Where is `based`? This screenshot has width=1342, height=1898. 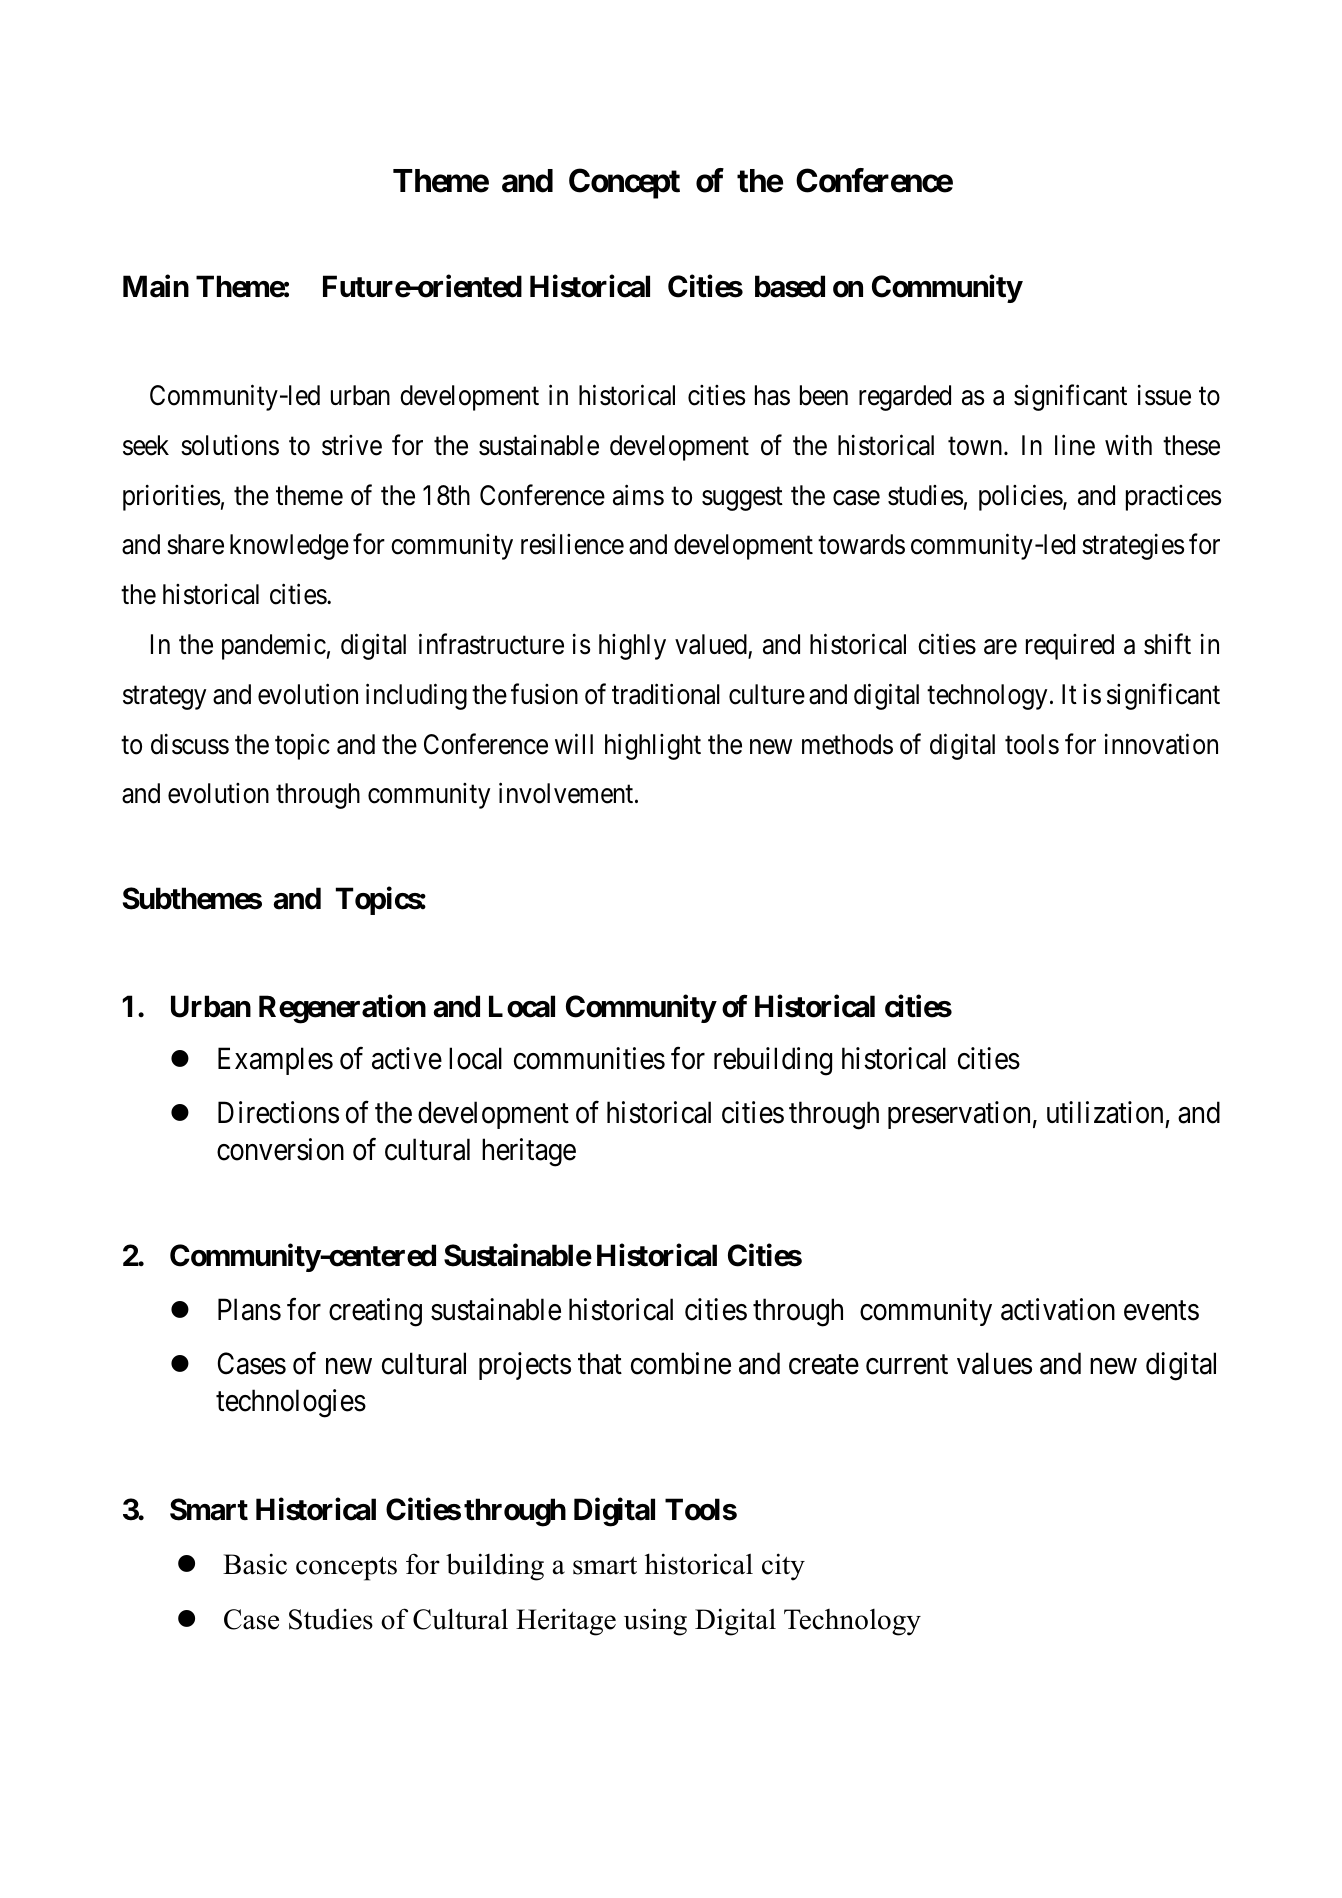
based is located at coordinates (790, 286).
